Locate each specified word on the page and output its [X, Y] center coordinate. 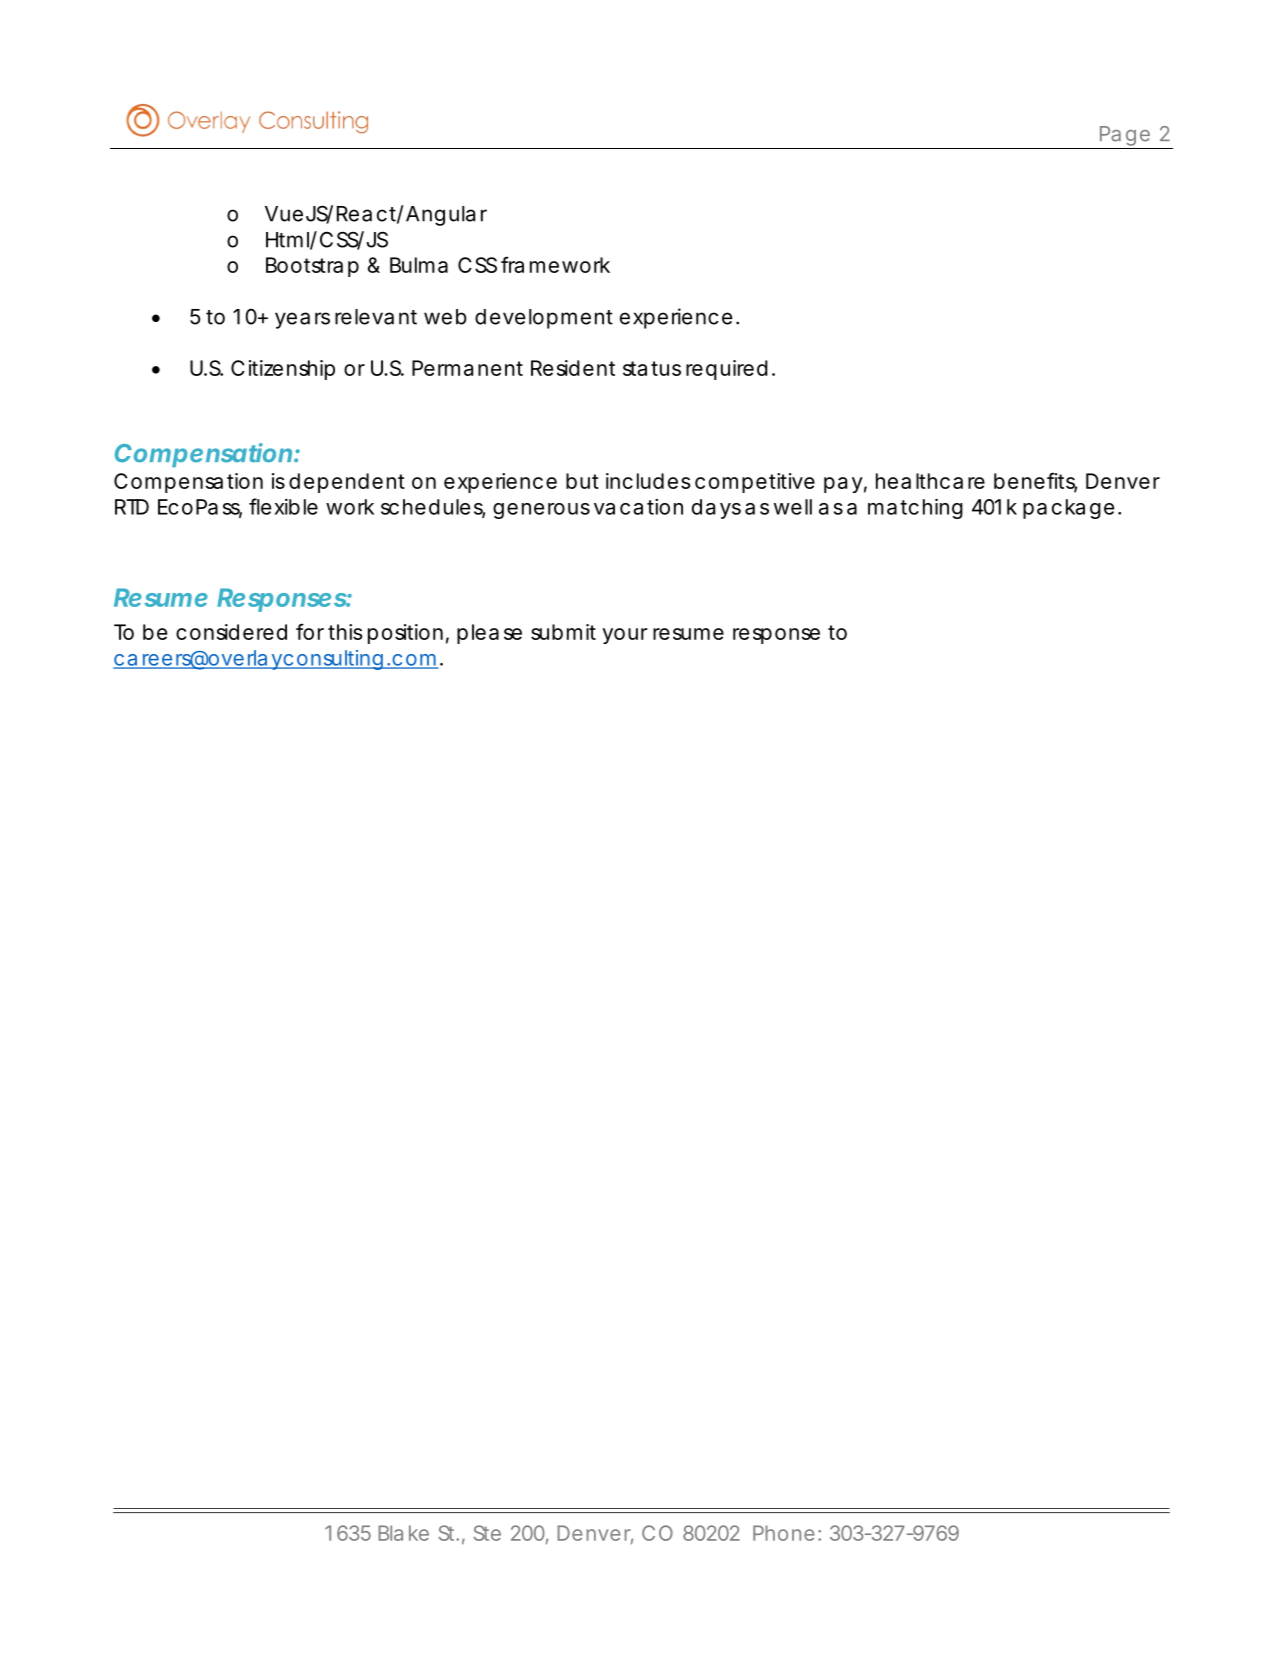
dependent [347, 483]
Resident [573, 368]
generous [541, 511]
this [345, 632]
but [582, 481]
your [624, 636]
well [793, 507]
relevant [376, 317]
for [310, 631]
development [544, 319]
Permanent [467, 368]
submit [563, 632]
